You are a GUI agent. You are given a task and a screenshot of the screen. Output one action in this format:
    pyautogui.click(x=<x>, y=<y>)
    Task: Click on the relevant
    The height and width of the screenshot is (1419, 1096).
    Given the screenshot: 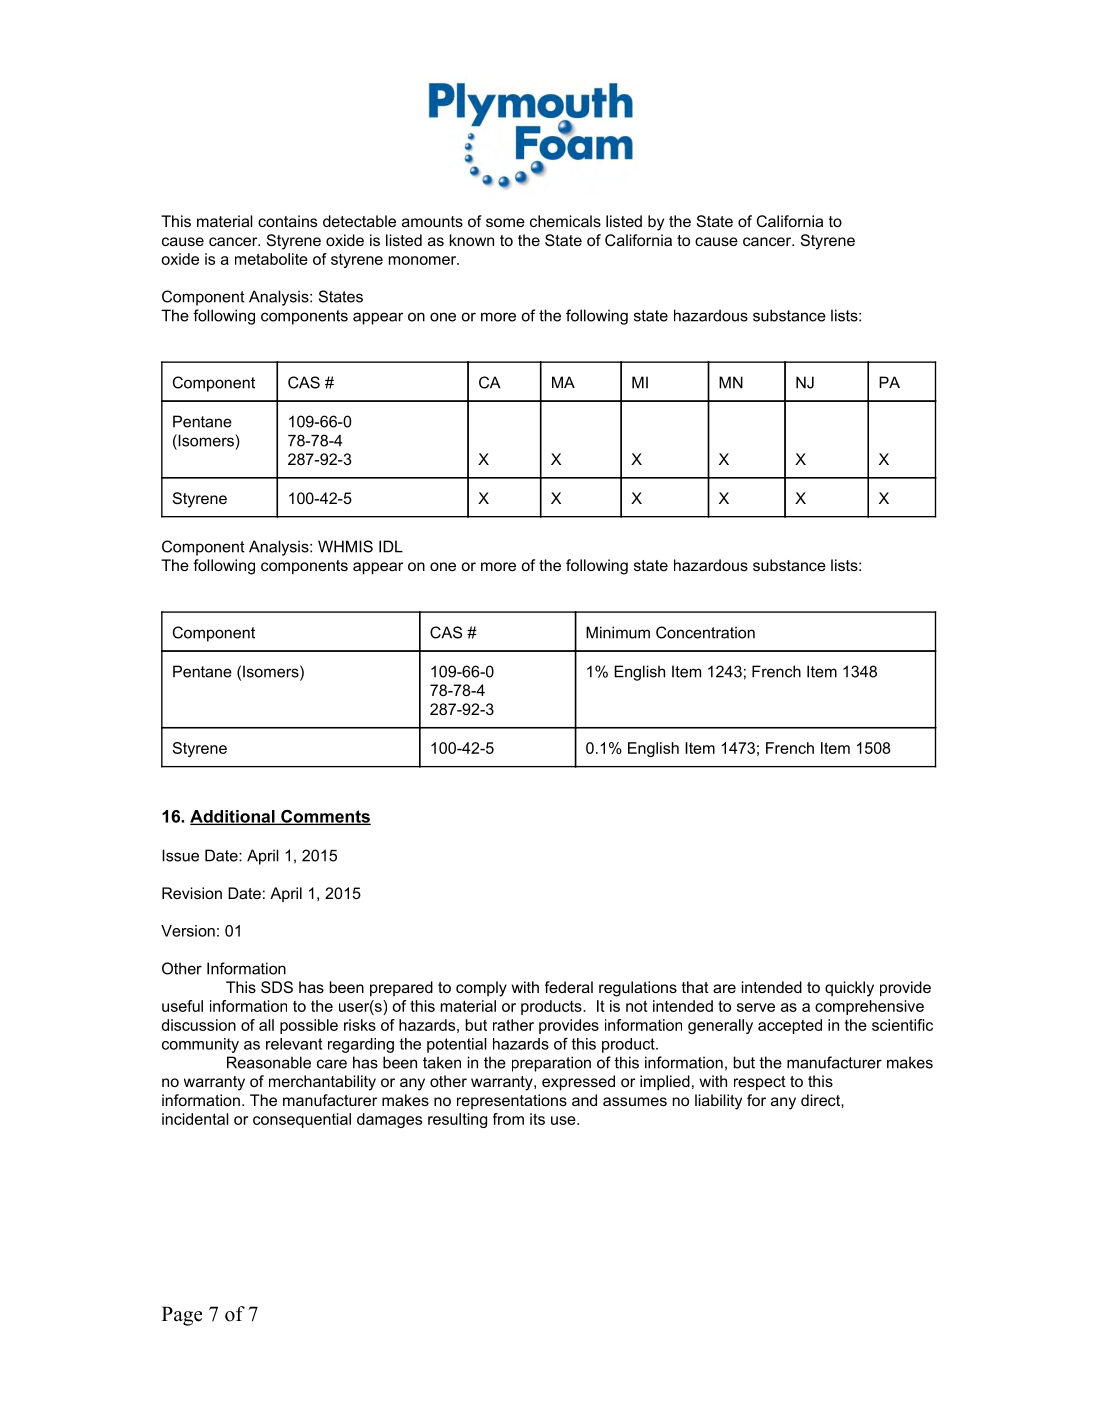 What is the action you would take?
    pyautogui.click(x=294, y=1044)
